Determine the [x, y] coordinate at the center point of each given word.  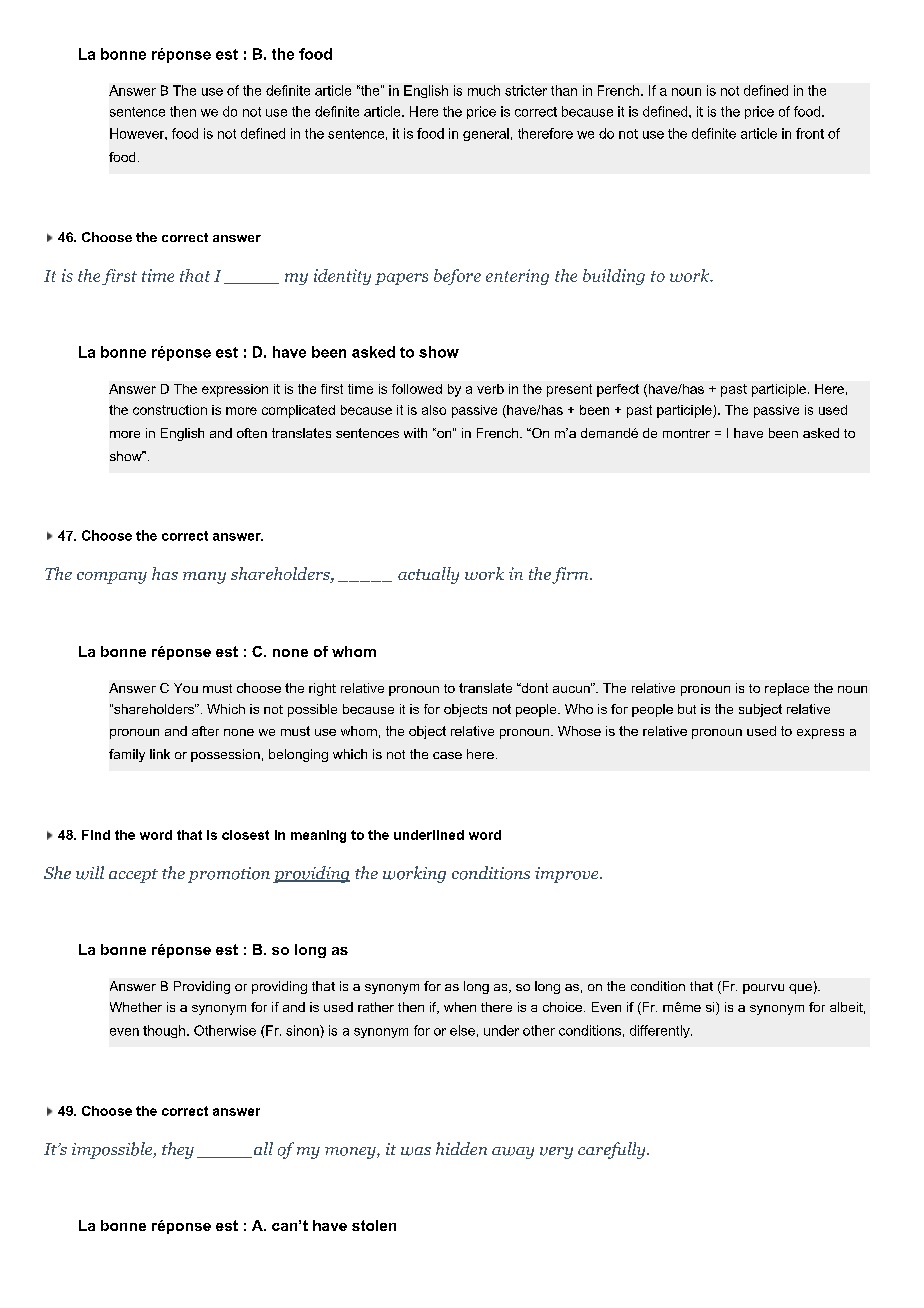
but [687, 709]
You [186, 688]
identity [342, 277]
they [178, 1150]
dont [533, 688]
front [810, 133]
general [486, 134]
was [416, 1151]
